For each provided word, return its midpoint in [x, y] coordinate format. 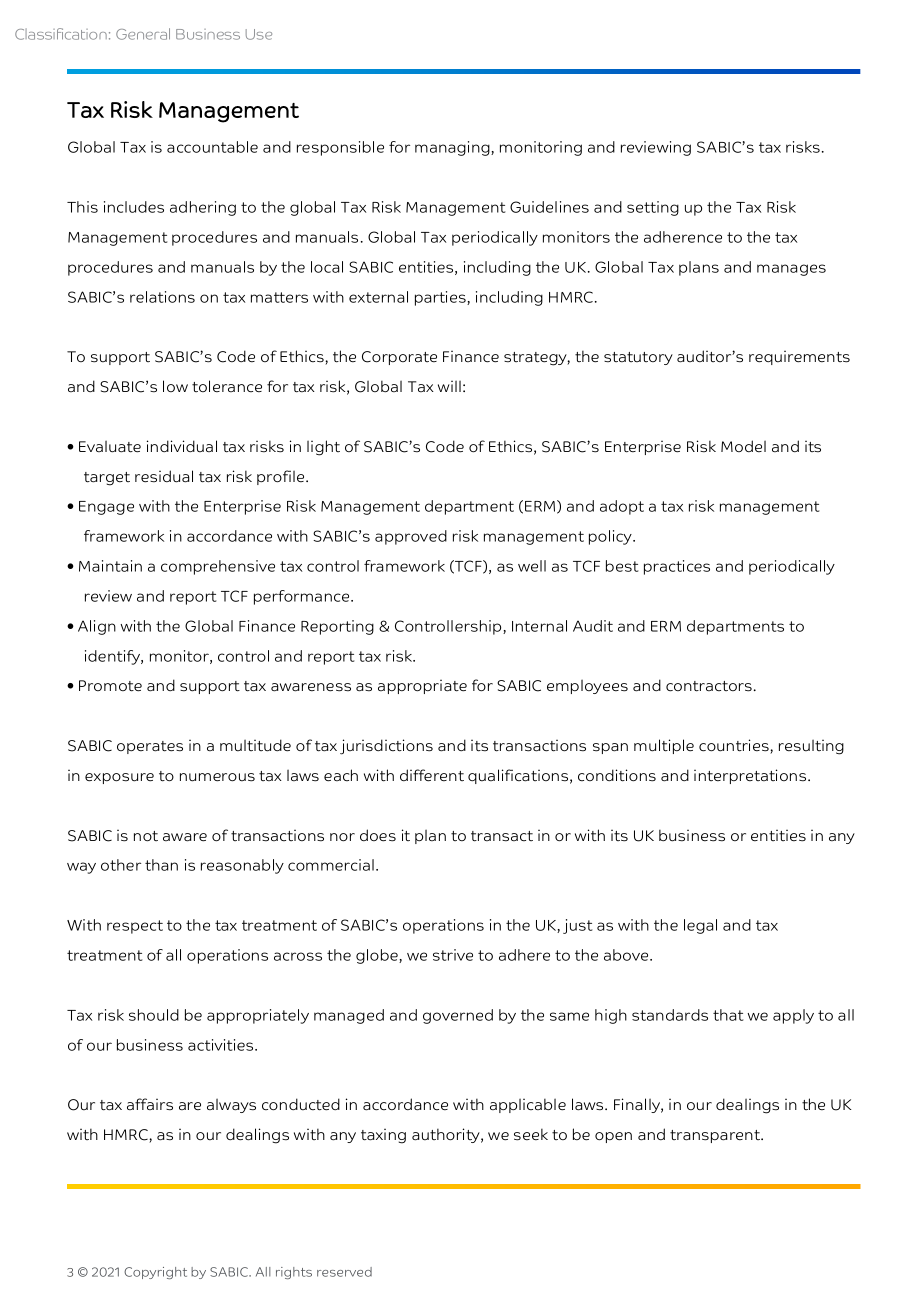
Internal [539, 626]
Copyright [155, 1273]
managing [453, 148]
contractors [709, 686]
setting [653, 208]
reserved [344, 1272]
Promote [110, 686]
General [143, 34]
